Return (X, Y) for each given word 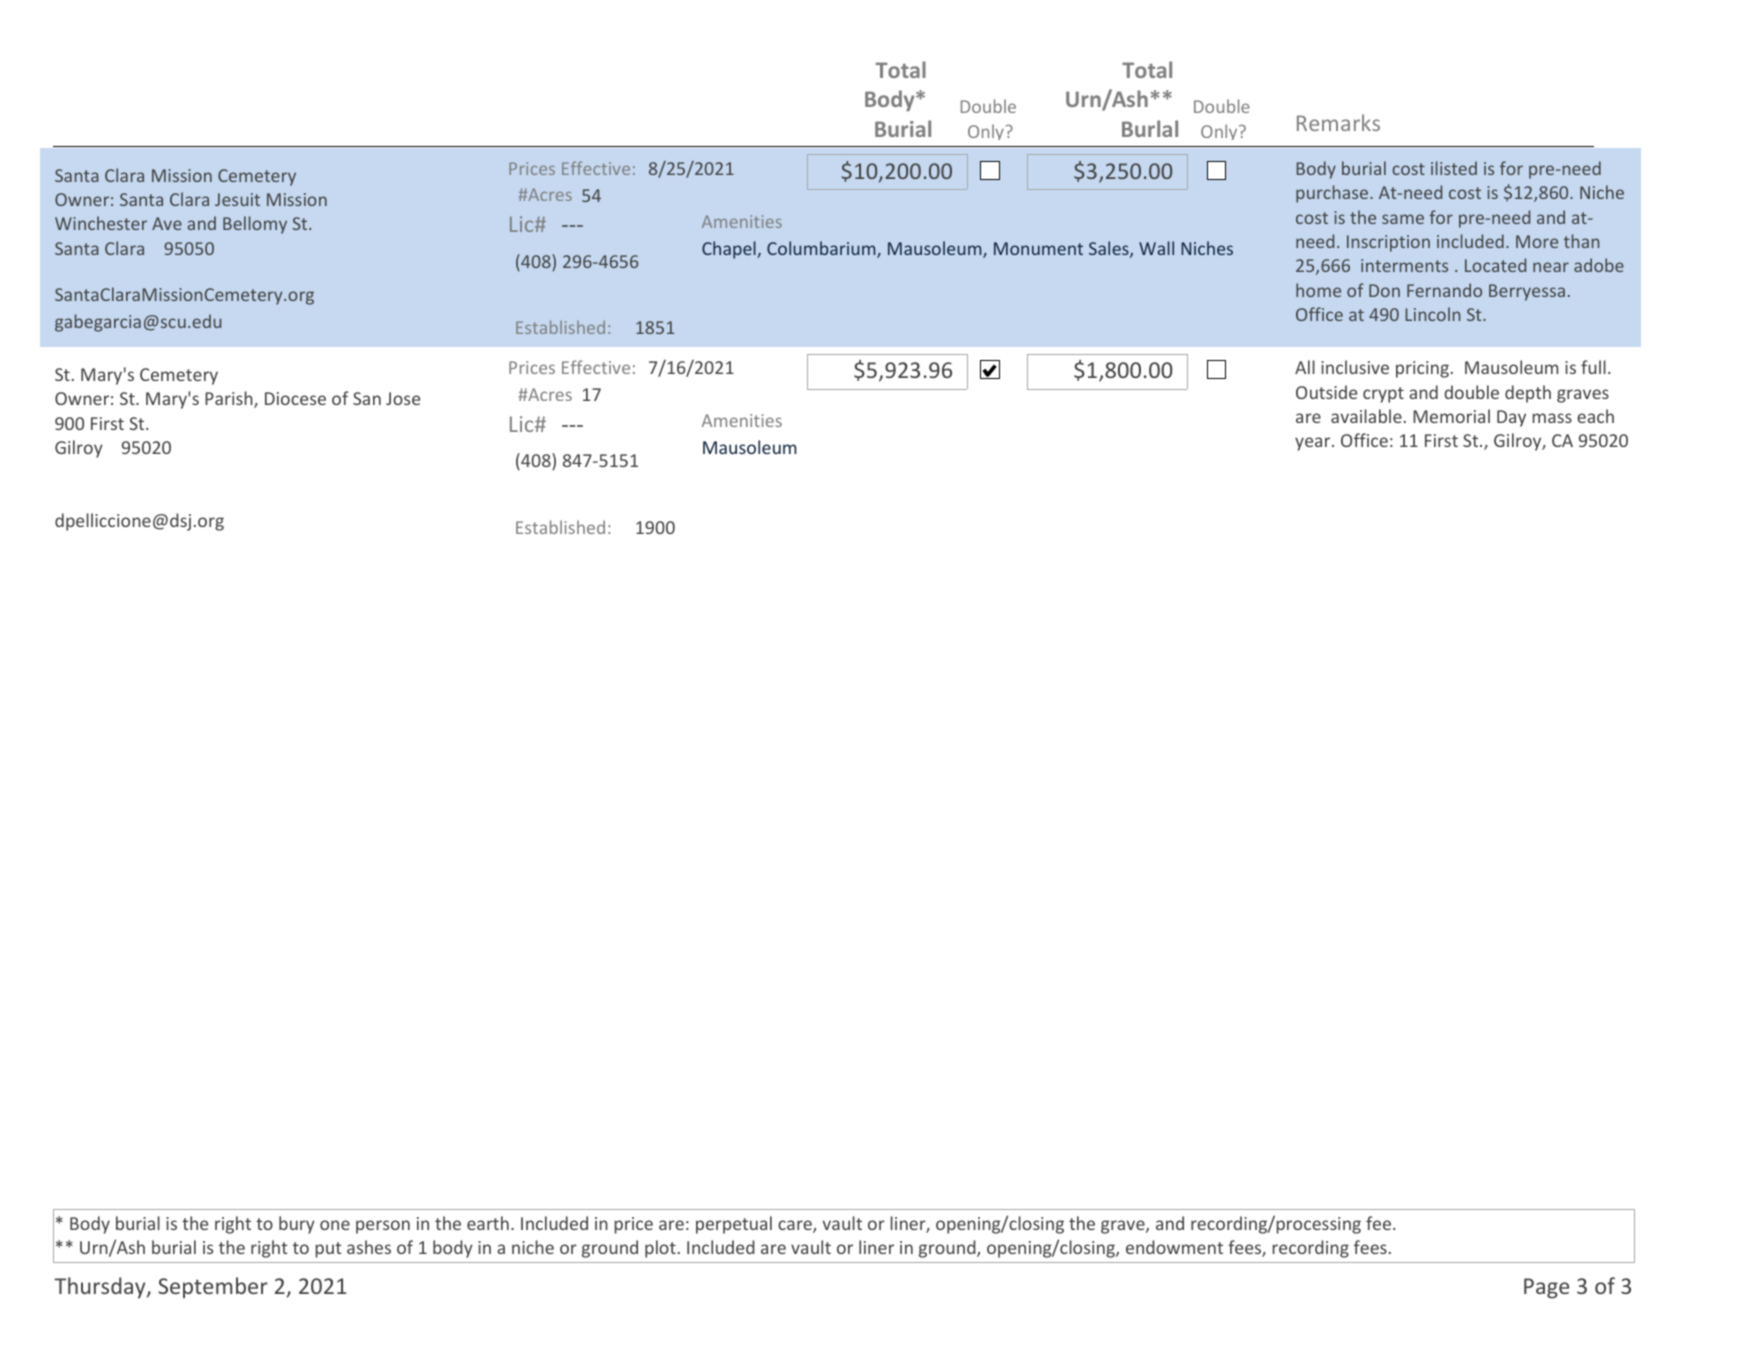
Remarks (1338, 122)
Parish (230, 399)
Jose (403, 398)
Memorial (1451, 416)
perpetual (734, 1225)
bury (297, 1225)
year (1314, 444)
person (383, 1227)
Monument (1038, 248)
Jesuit (237, 199)
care (796, 1226)
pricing (1422, 369)
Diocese (295, 398)
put (329, 1250)
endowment (1174, 1247)
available (1366, 416)
